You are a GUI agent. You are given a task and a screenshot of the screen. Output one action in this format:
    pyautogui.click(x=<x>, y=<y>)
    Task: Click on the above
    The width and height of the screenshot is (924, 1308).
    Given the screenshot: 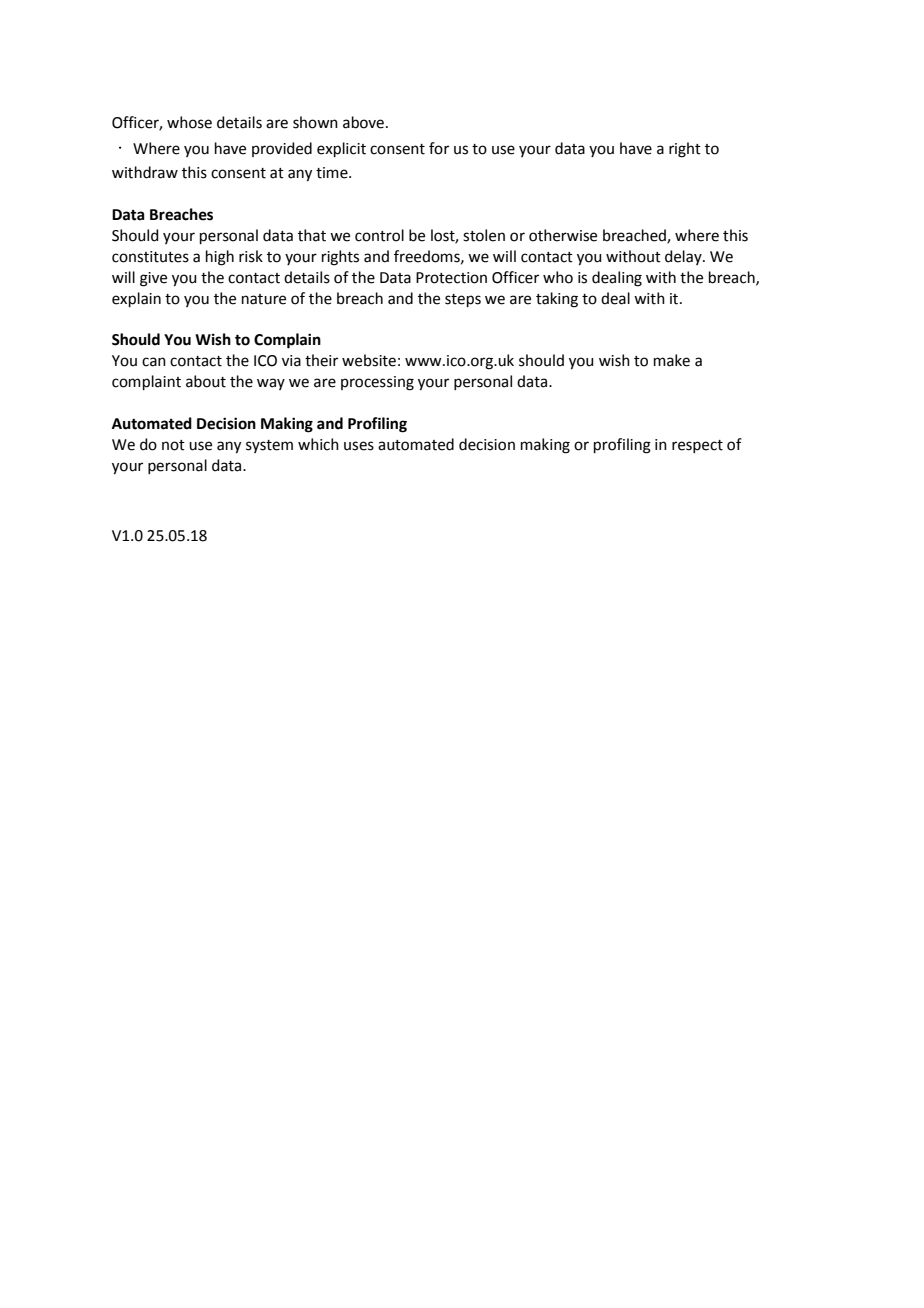 What is the action you would take?
    pyautogui.click(x=363, y=122)
